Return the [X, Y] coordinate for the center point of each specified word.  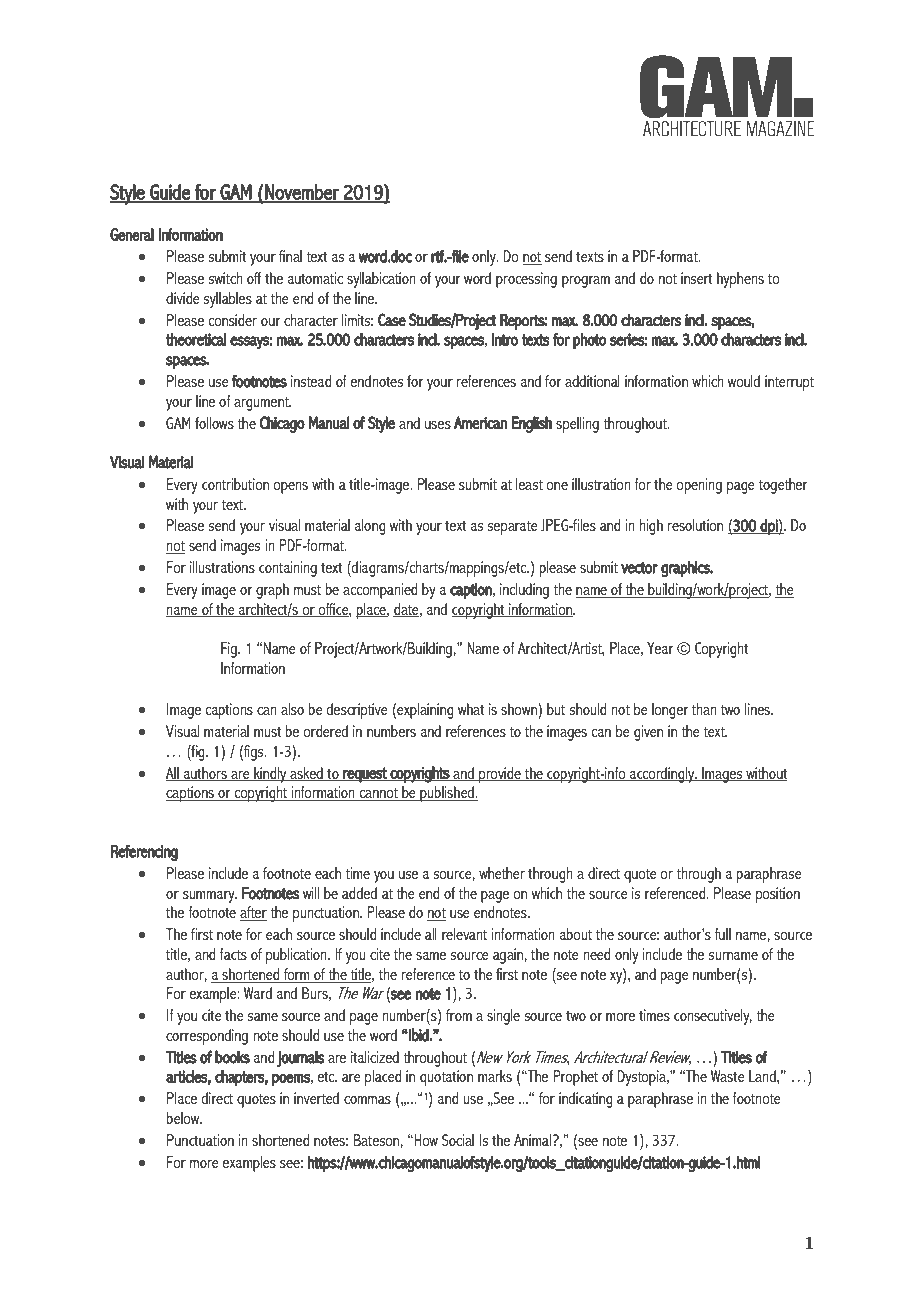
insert [697, 278]
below [184, 1118]
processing [526, 280]
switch [226, 278]
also [292, 709]
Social [458, 1140]
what [471, 709]
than [704, 709]
